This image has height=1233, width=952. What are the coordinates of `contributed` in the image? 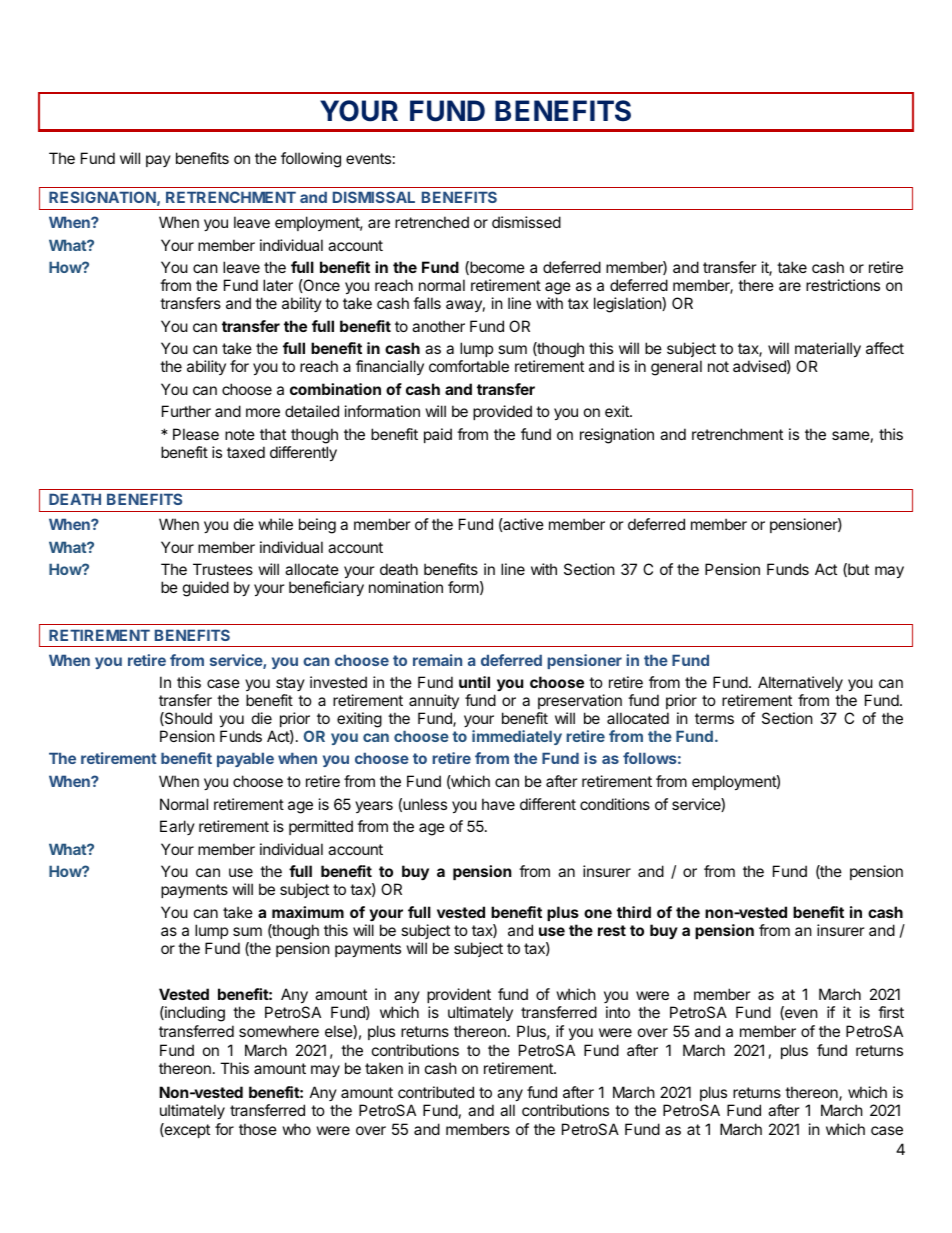 It's located at (436, 1092).
